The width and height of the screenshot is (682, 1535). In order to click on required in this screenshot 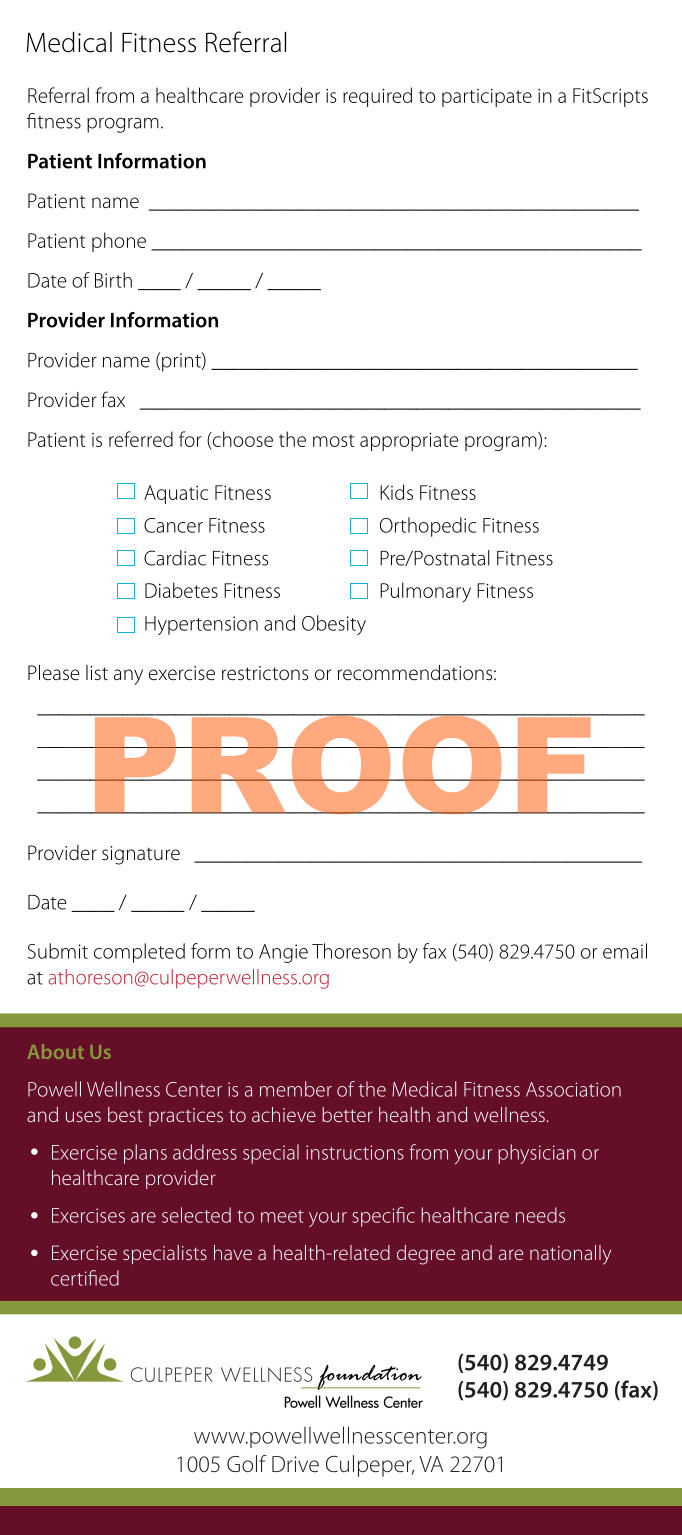, I will do `click(377, 97)`.
